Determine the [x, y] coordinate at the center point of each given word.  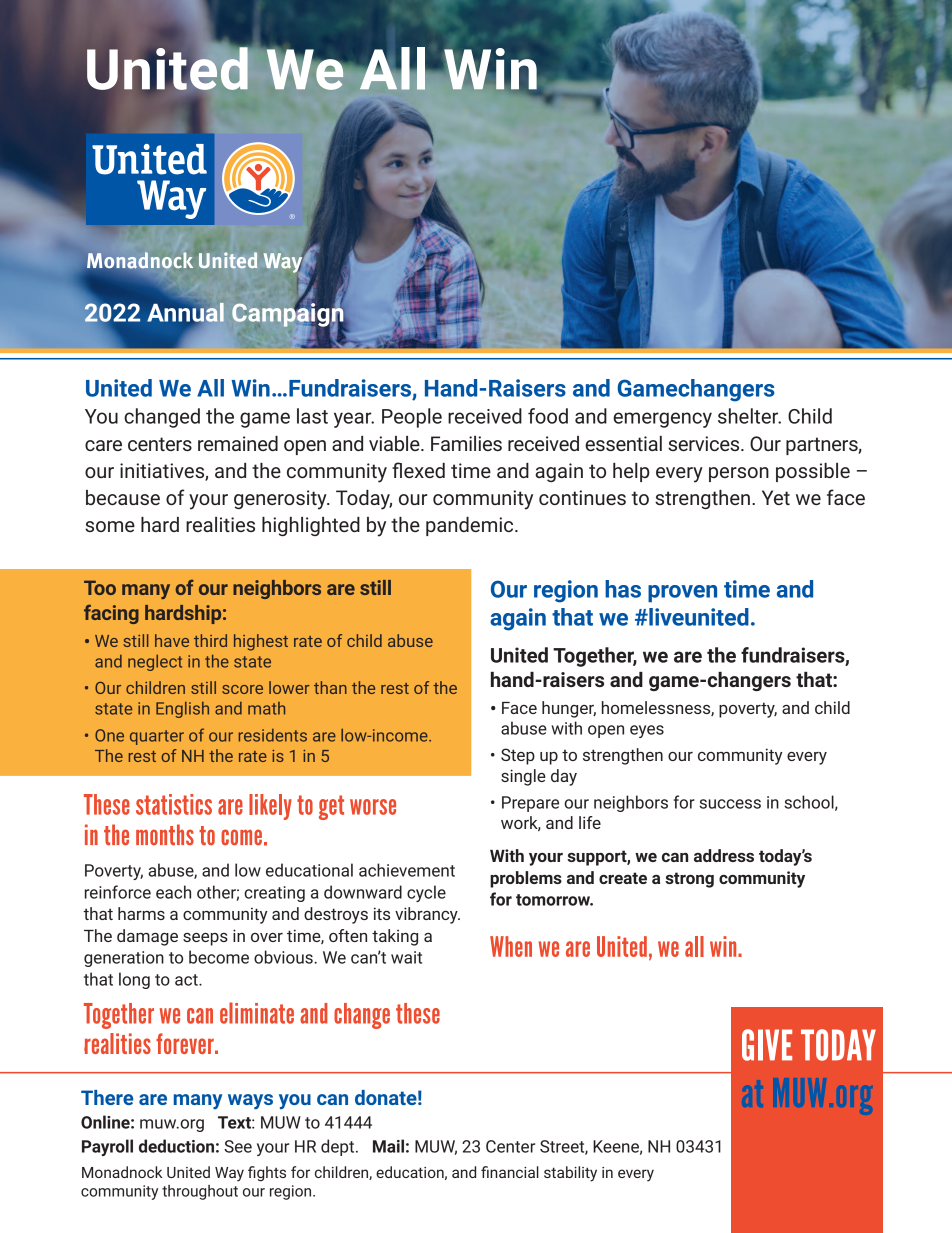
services [705, 443]
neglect [155, 663]
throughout [200, 1192]
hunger [569, 709]
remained [238, 443]
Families [466, 443]
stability [570, 1174]
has [623, 589]
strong [689, 880]
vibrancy [427, 915]
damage [147, 937]
